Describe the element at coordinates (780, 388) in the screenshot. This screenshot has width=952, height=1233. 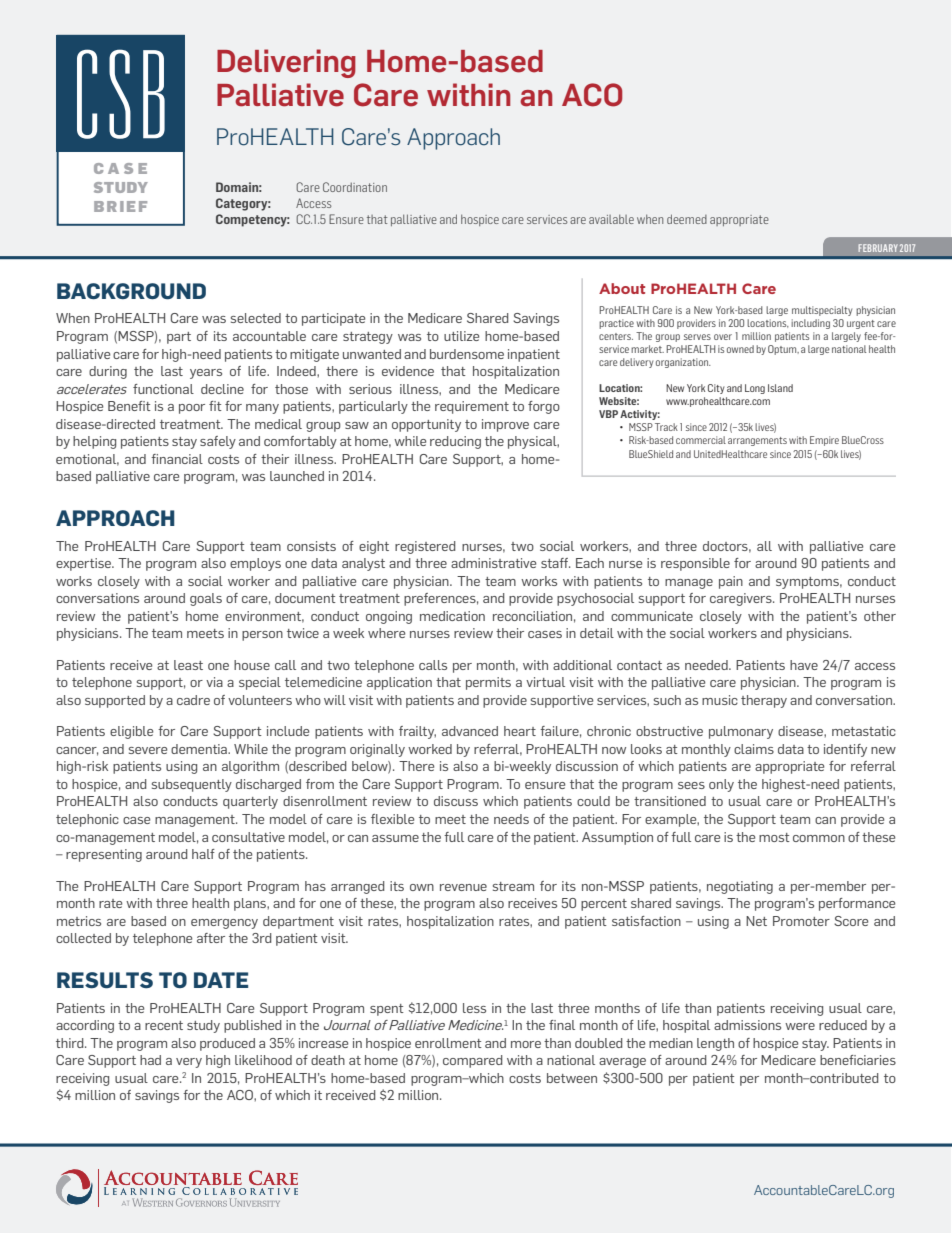
I see `Island` at that location.
